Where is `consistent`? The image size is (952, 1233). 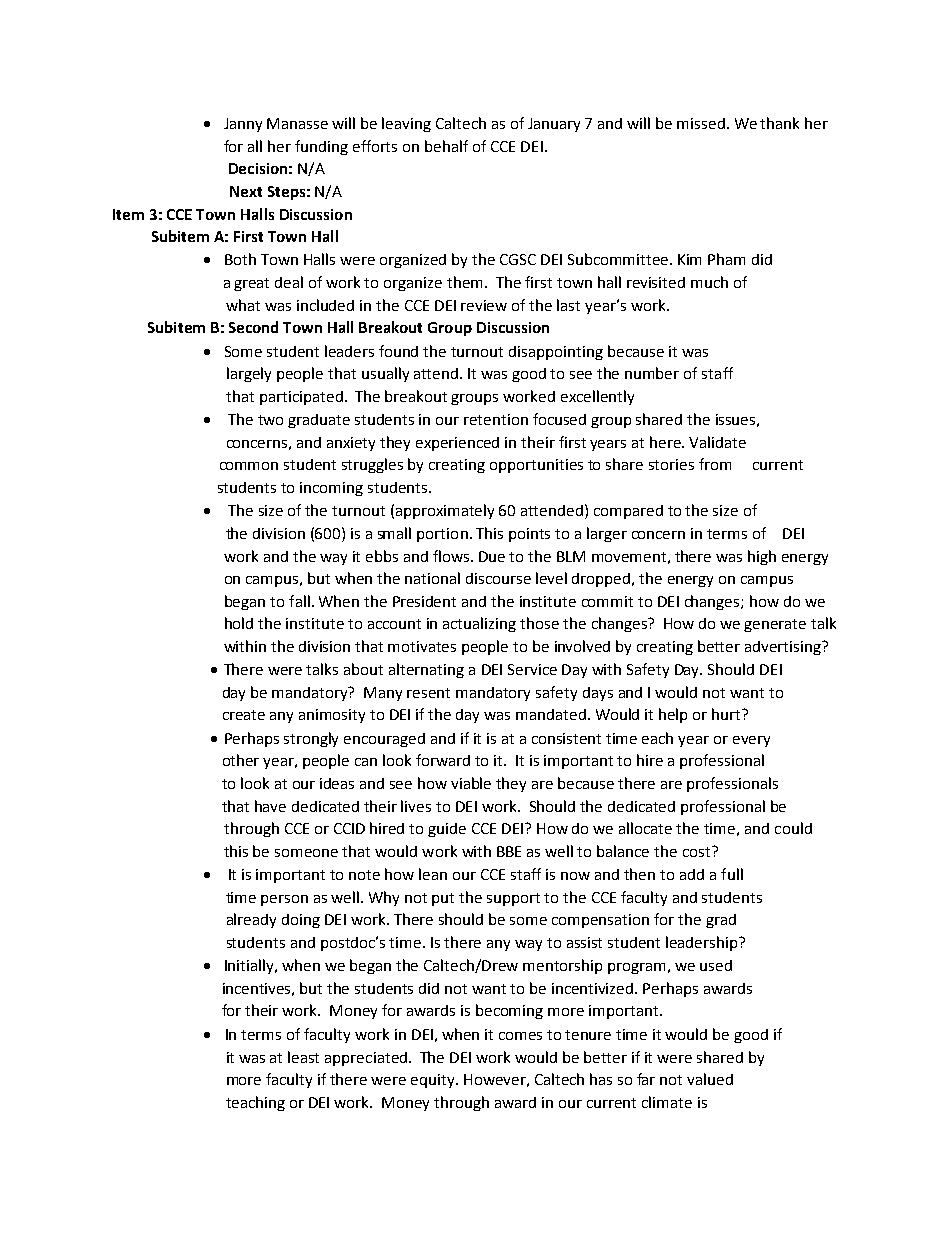 consistent is located at coordinates (566, 738).
